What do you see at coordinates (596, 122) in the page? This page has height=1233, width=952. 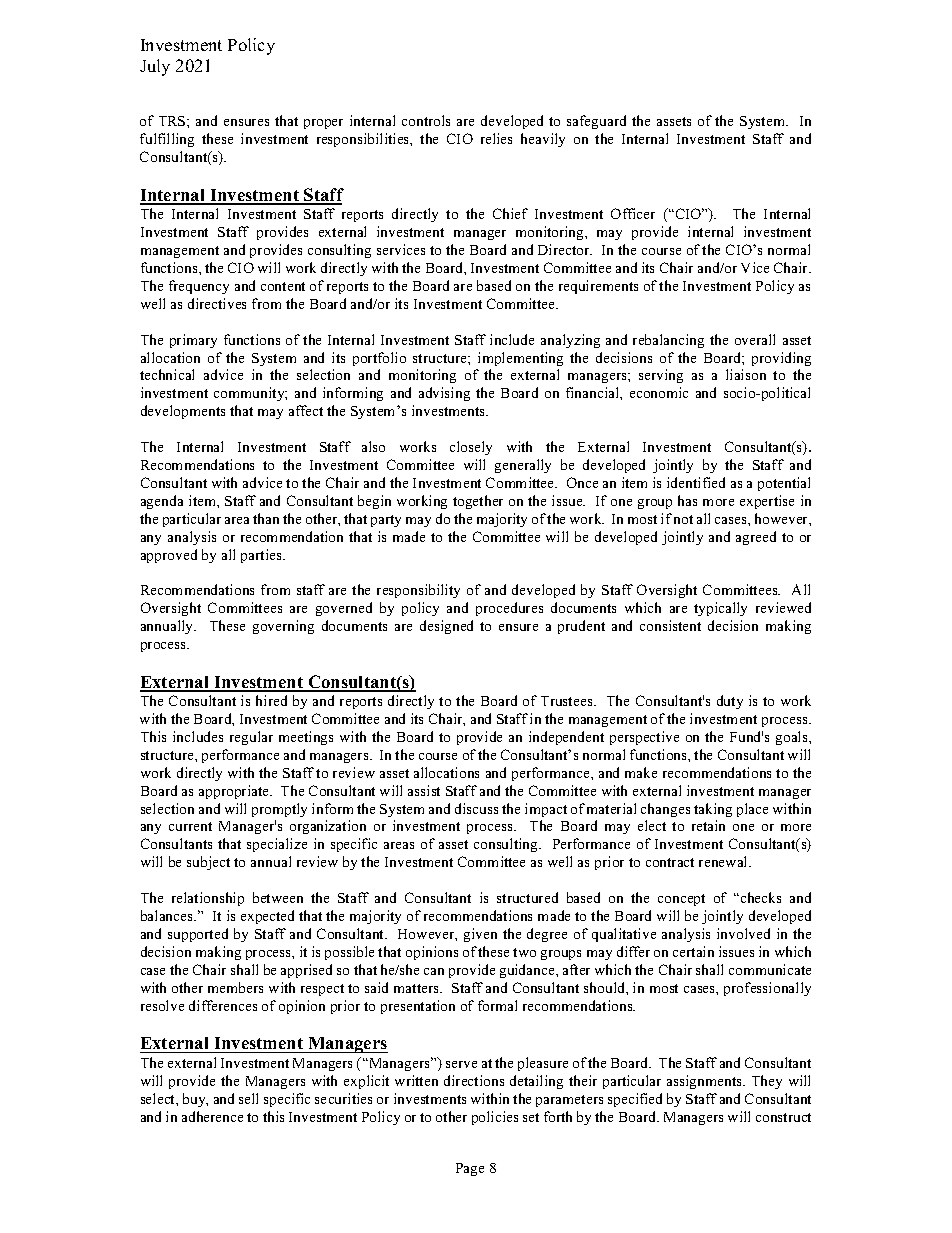 I see `safeguard` at bounding box center [596, 122].
